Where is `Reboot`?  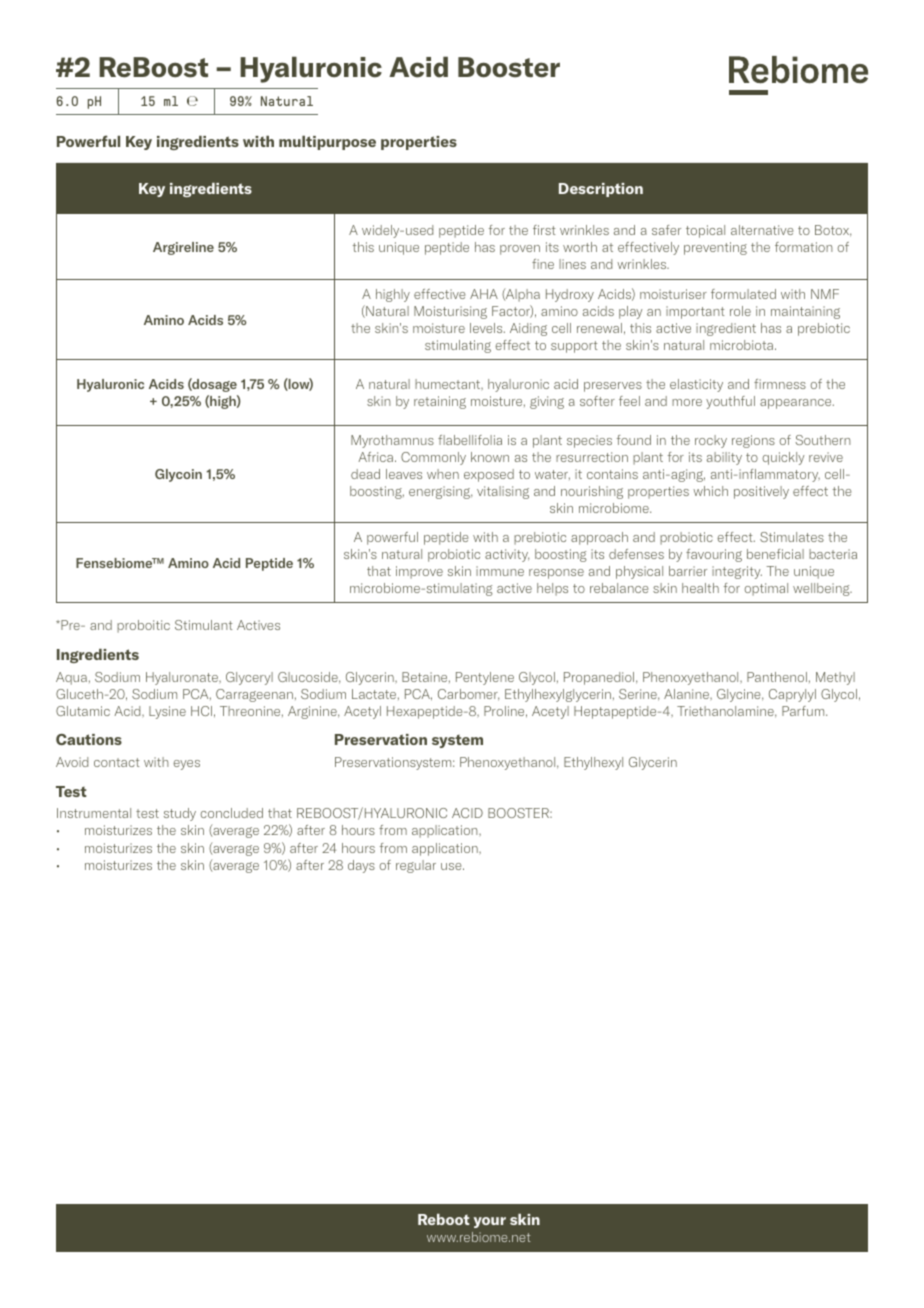
Reboot is located at coordinates (444, 1219).
